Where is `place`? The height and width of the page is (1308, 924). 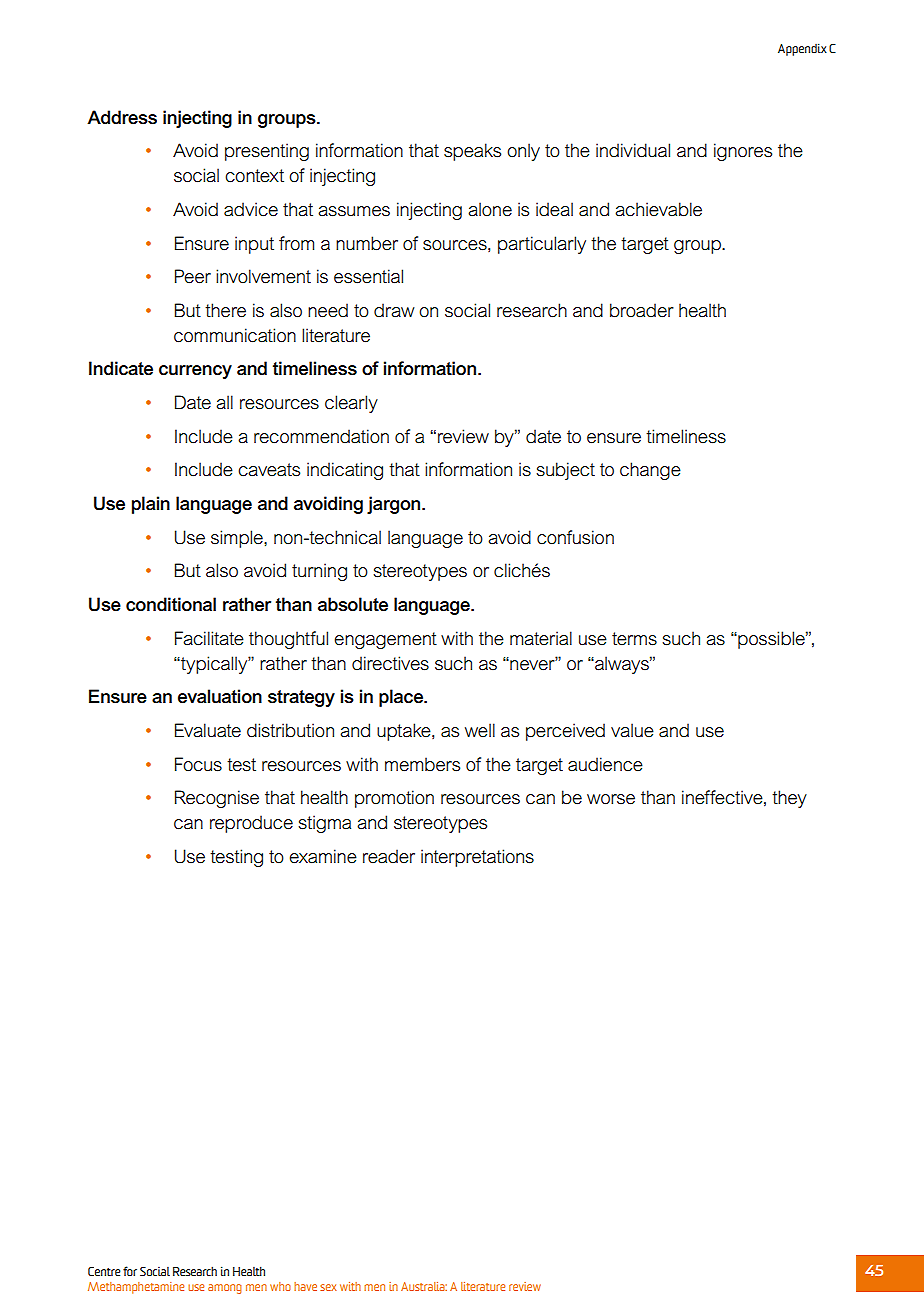 place is located at coordinates (402, 698).
